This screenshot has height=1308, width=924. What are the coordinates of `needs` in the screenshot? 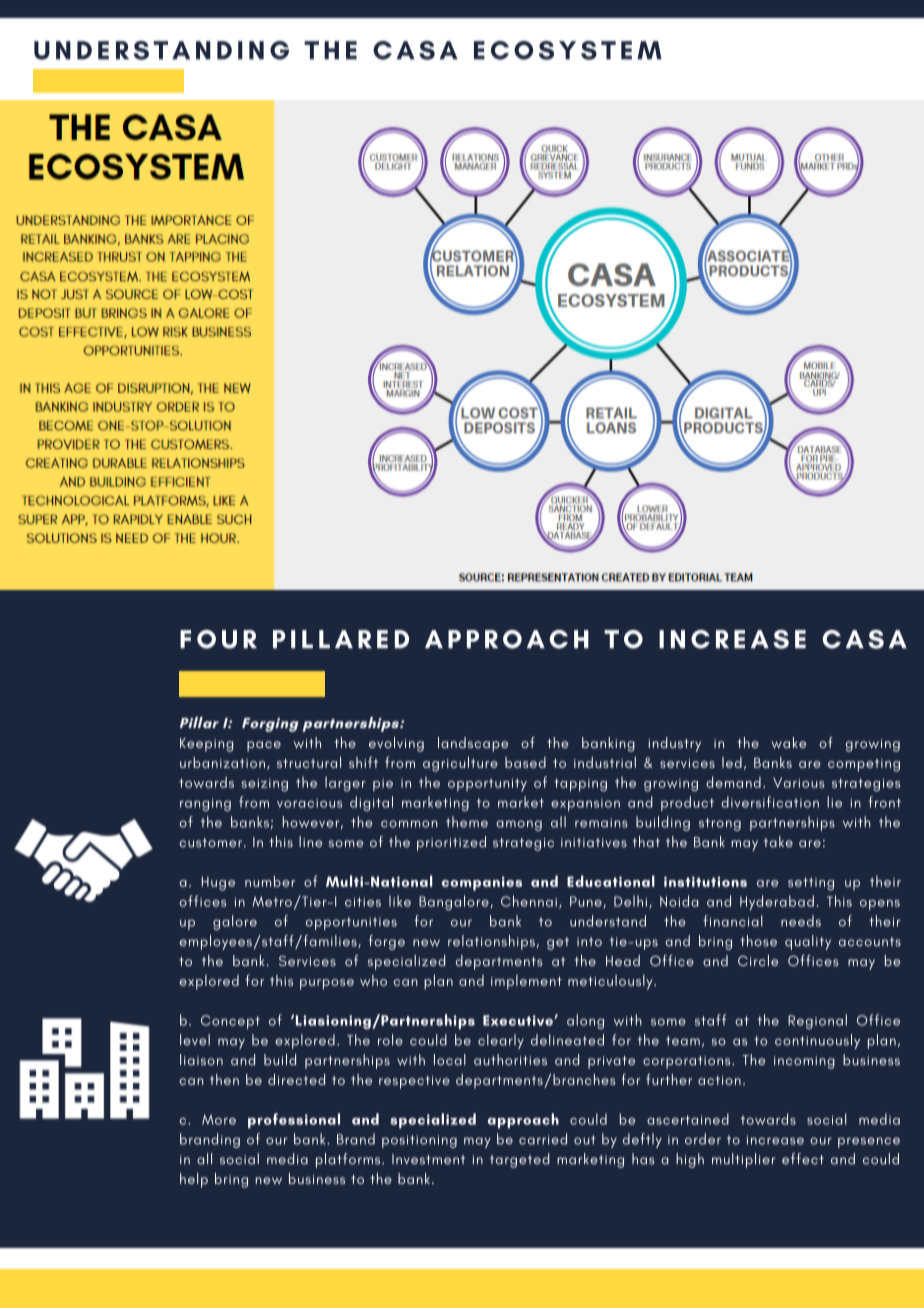 It's located at (801, 921).
